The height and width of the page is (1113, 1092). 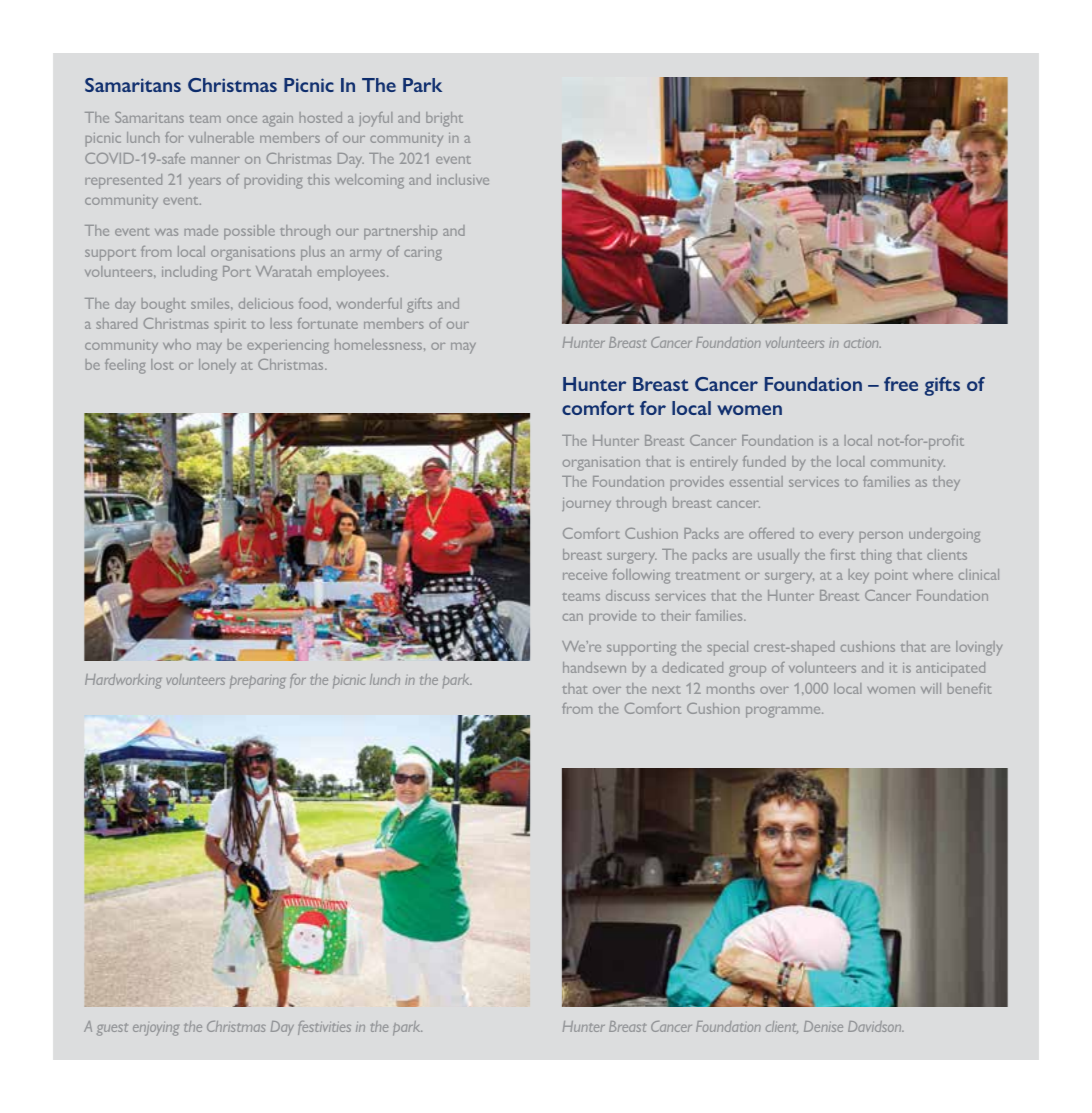 I want to click on key, so click(x=859, y=576).
